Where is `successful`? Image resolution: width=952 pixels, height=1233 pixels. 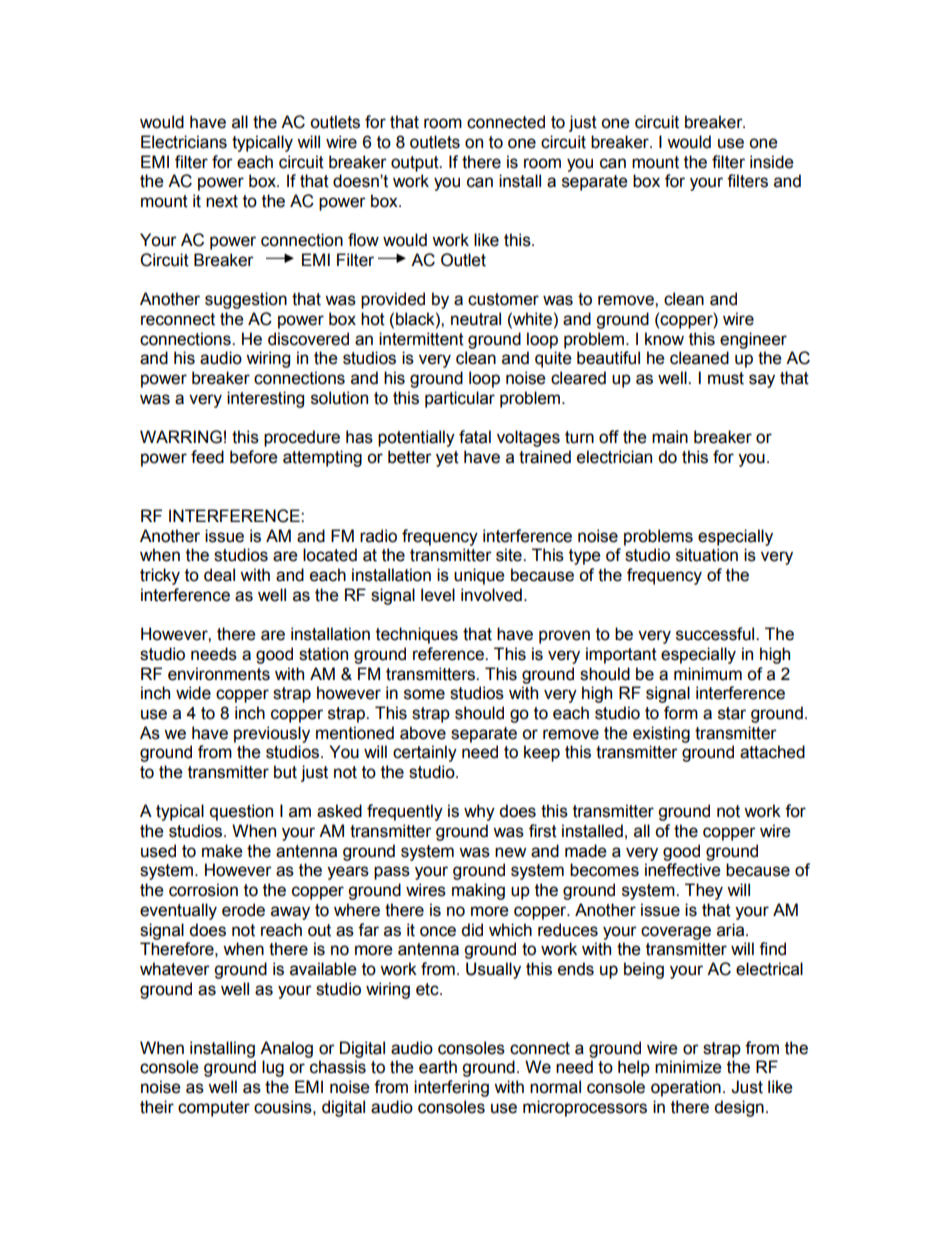
successful is located at coordinates (716, 634).
